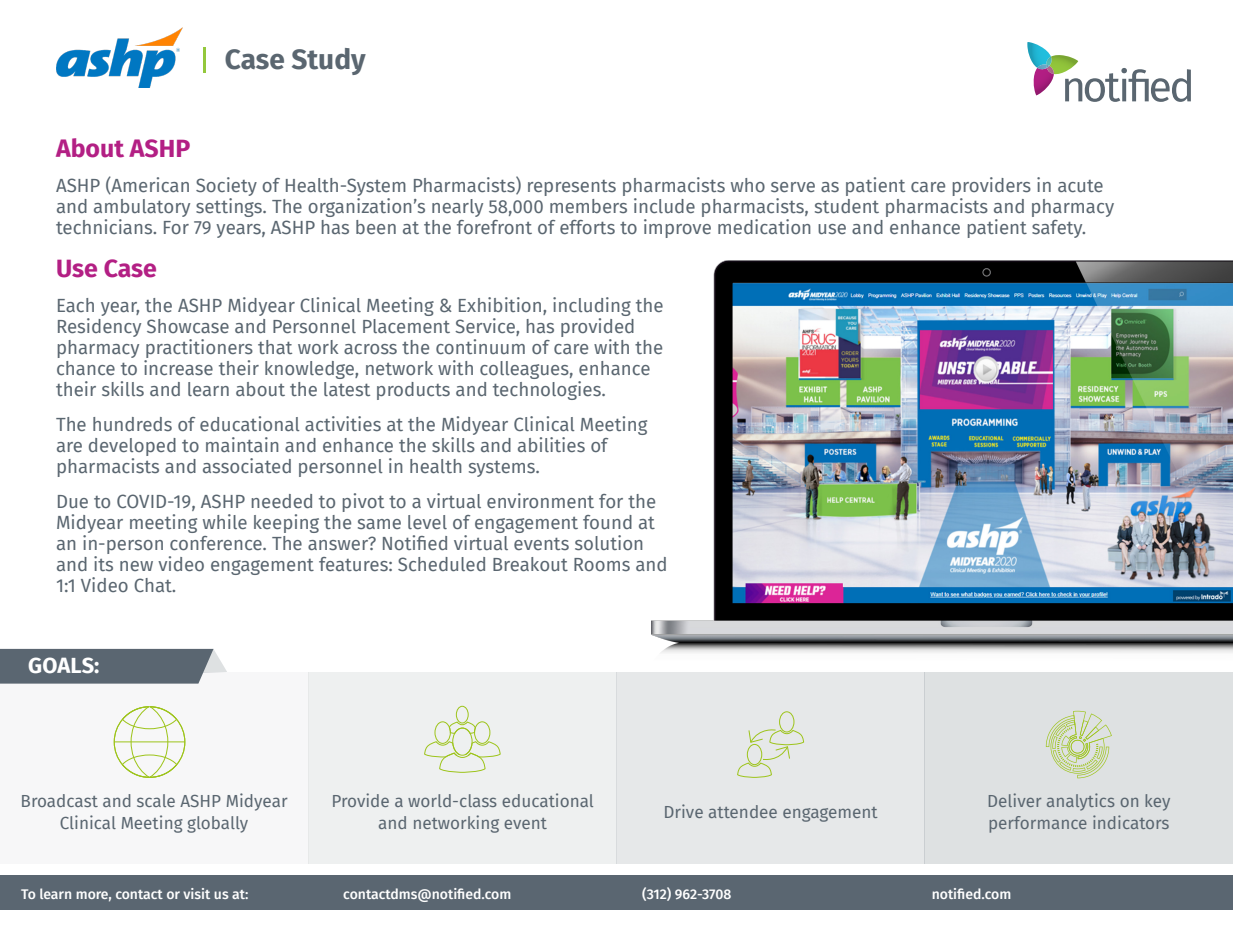  I want to click on represents, so click(572, 188).
